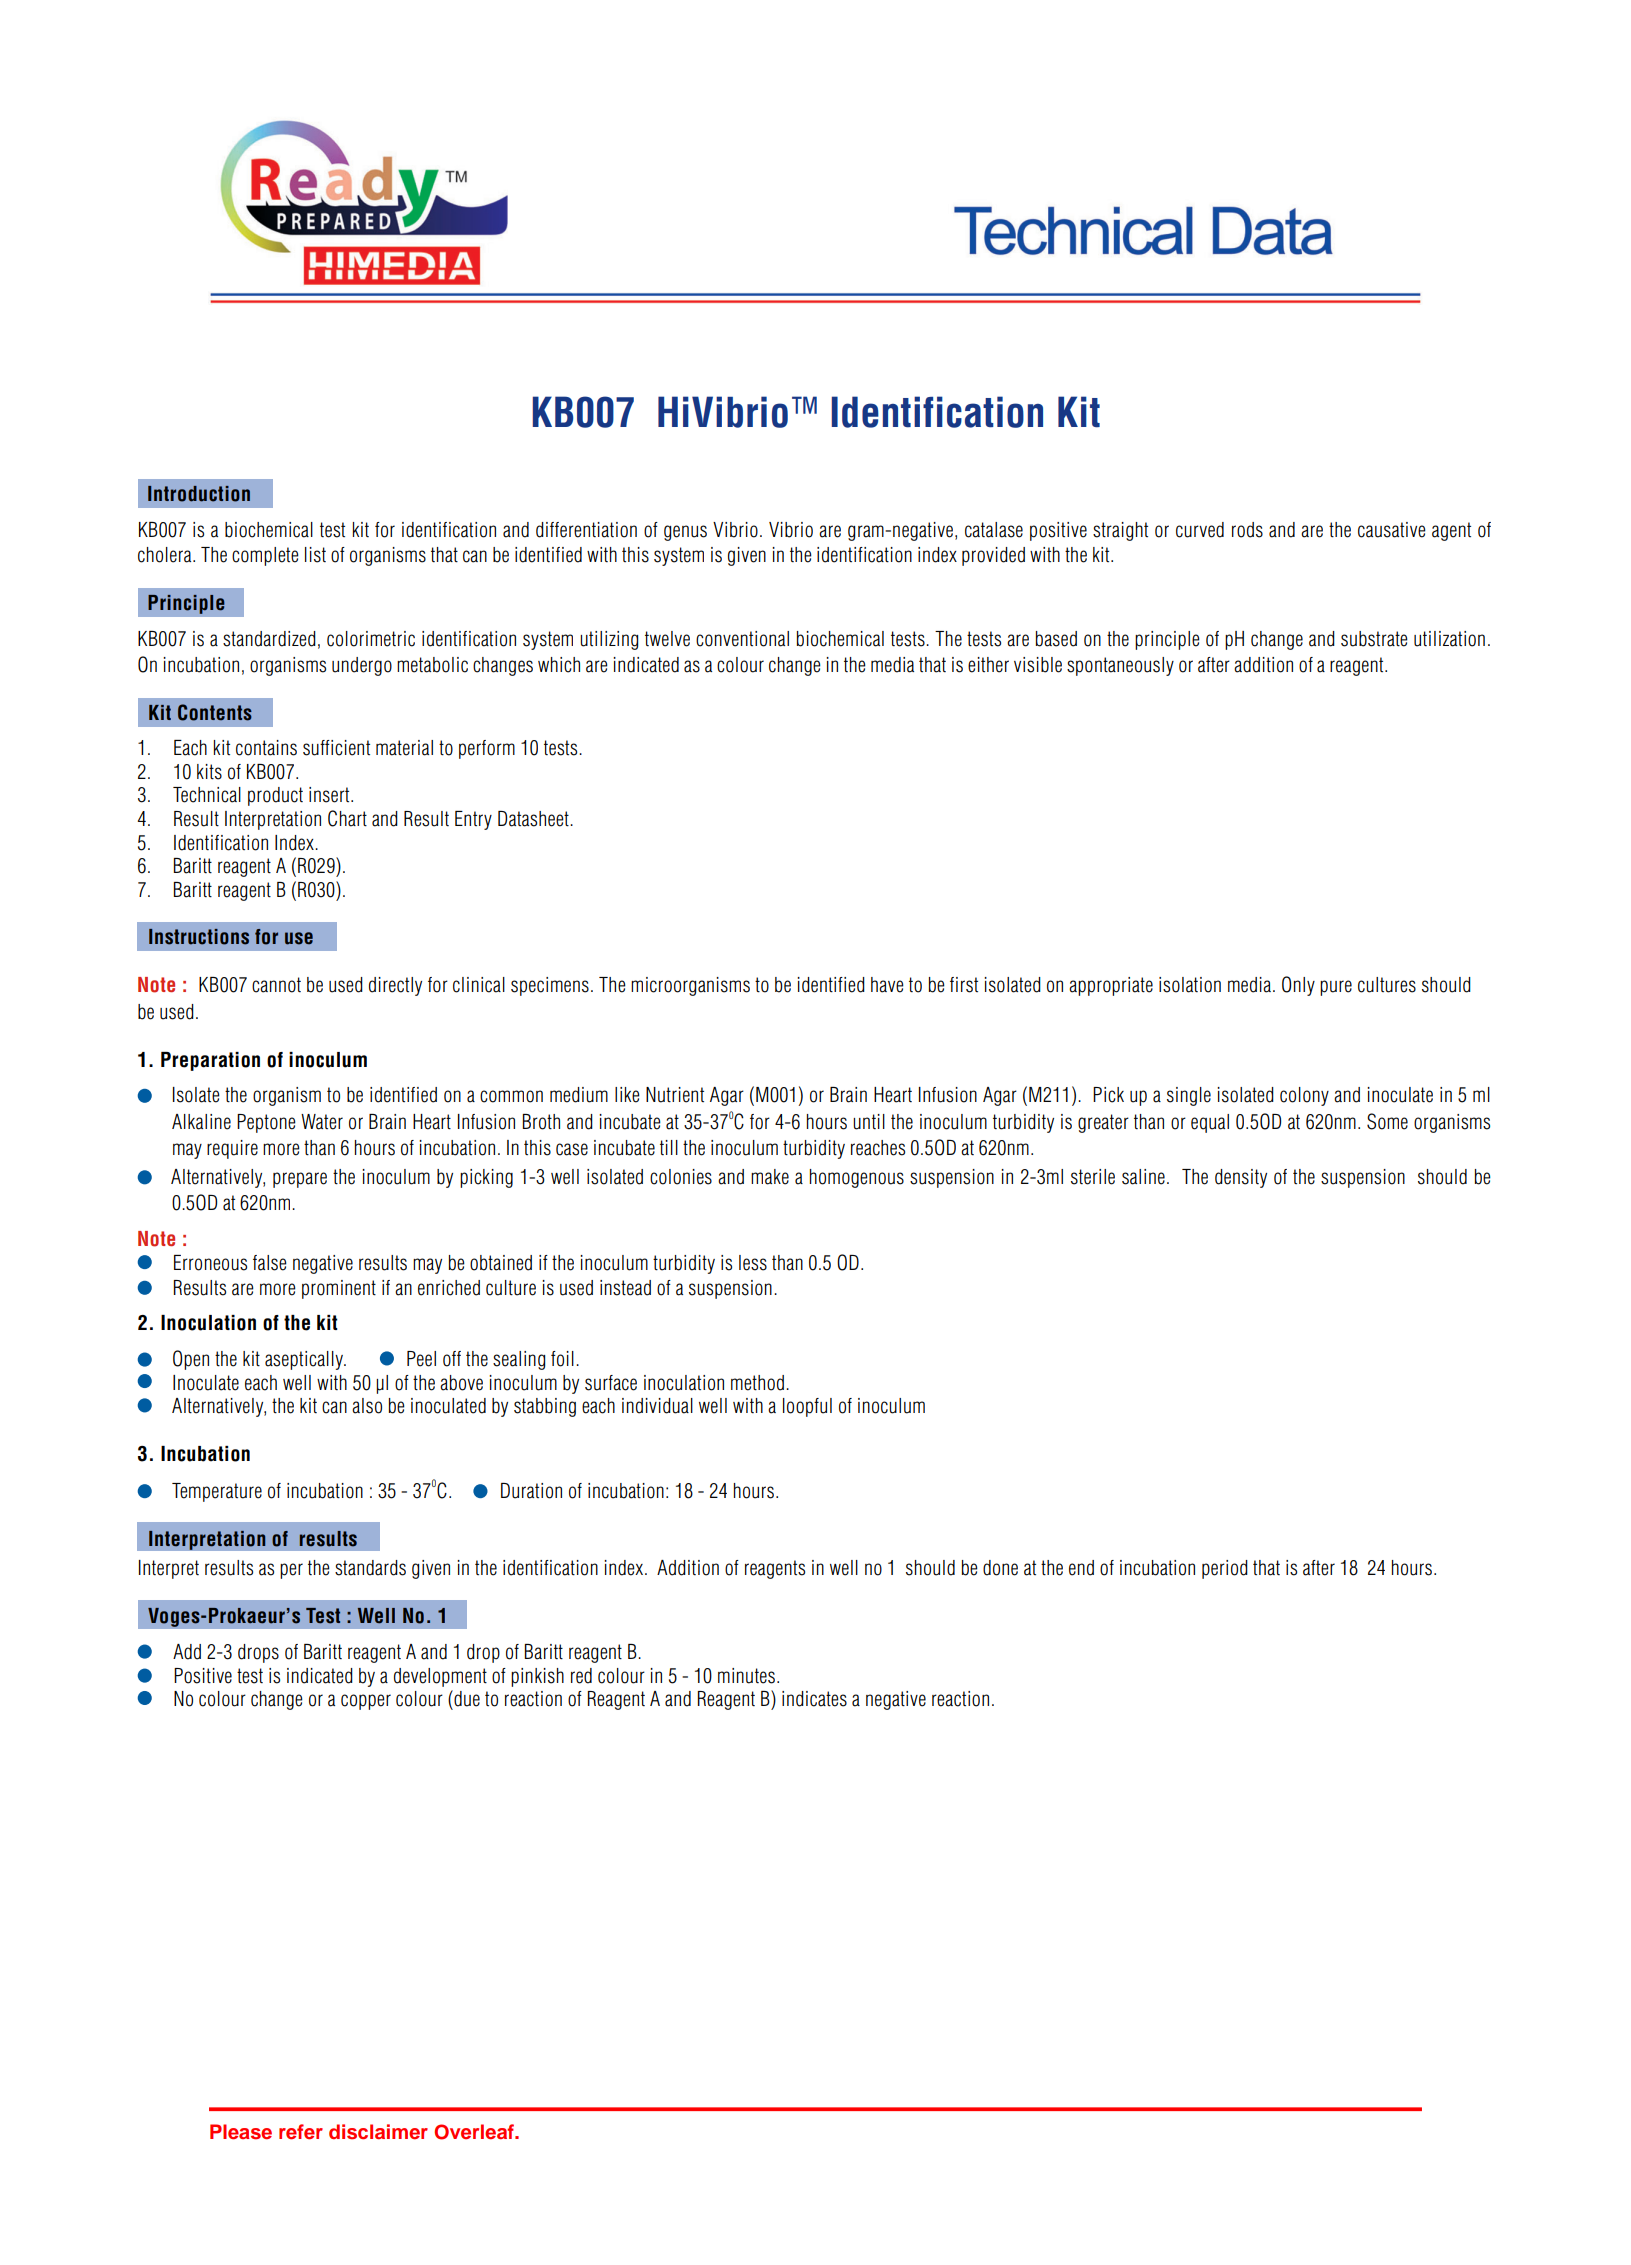 This screenshot has width=1631, height=2265. What do you see at coordinates (753, 1263) in the screenshot?
I see `less` at bounding box center [753, 1263].
